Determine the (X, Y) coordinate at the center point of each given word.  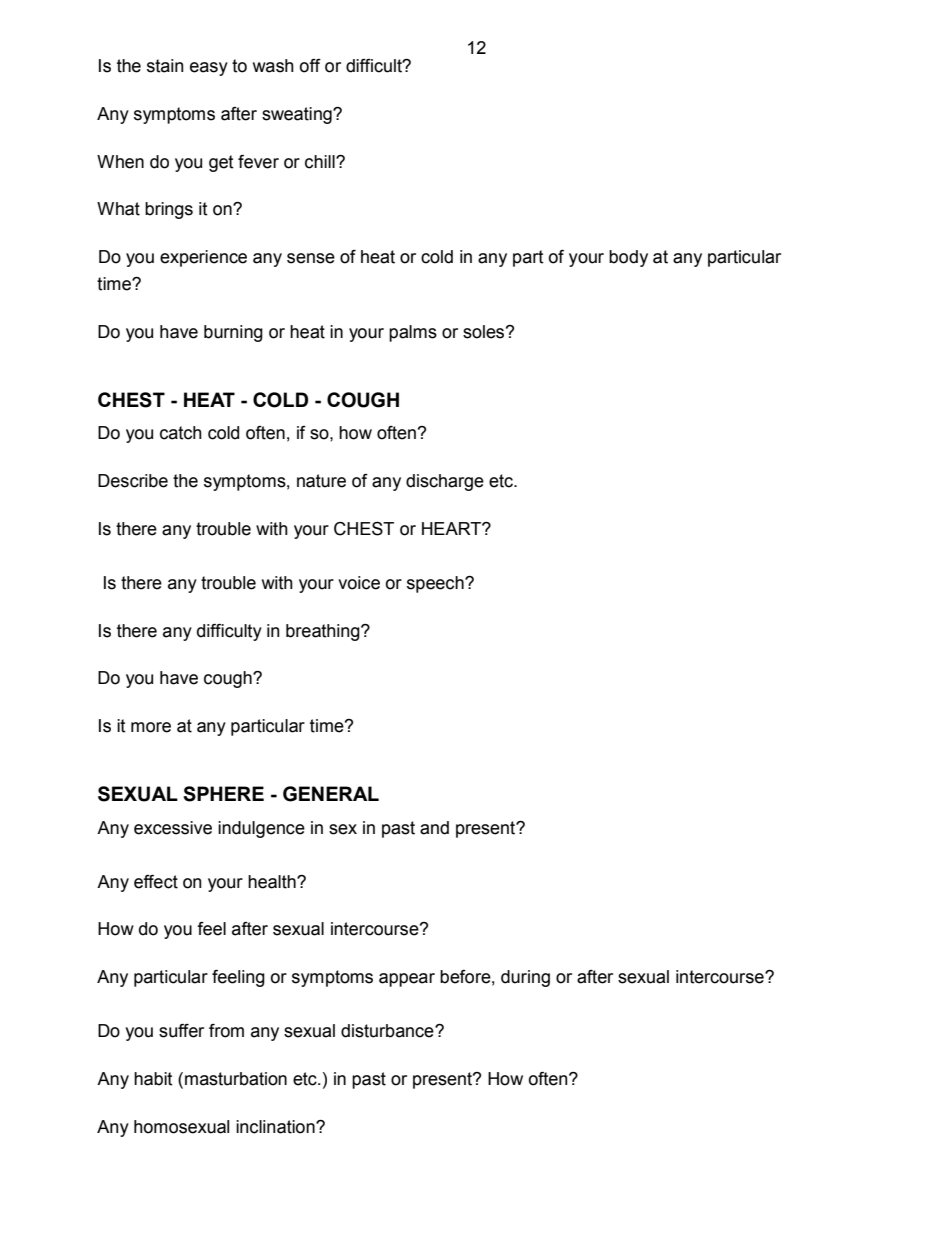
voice (359, 583)
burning (233, 333)
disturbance (388, 1031)
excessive (173, 828)
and (434, 828)
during (525, 978)
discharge (445, 482)
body (628, 258)
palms (413, 333)
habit (153, 1079)
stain (165, 66)
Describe (133, 481)
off (310, 66)
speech (436, 584)
